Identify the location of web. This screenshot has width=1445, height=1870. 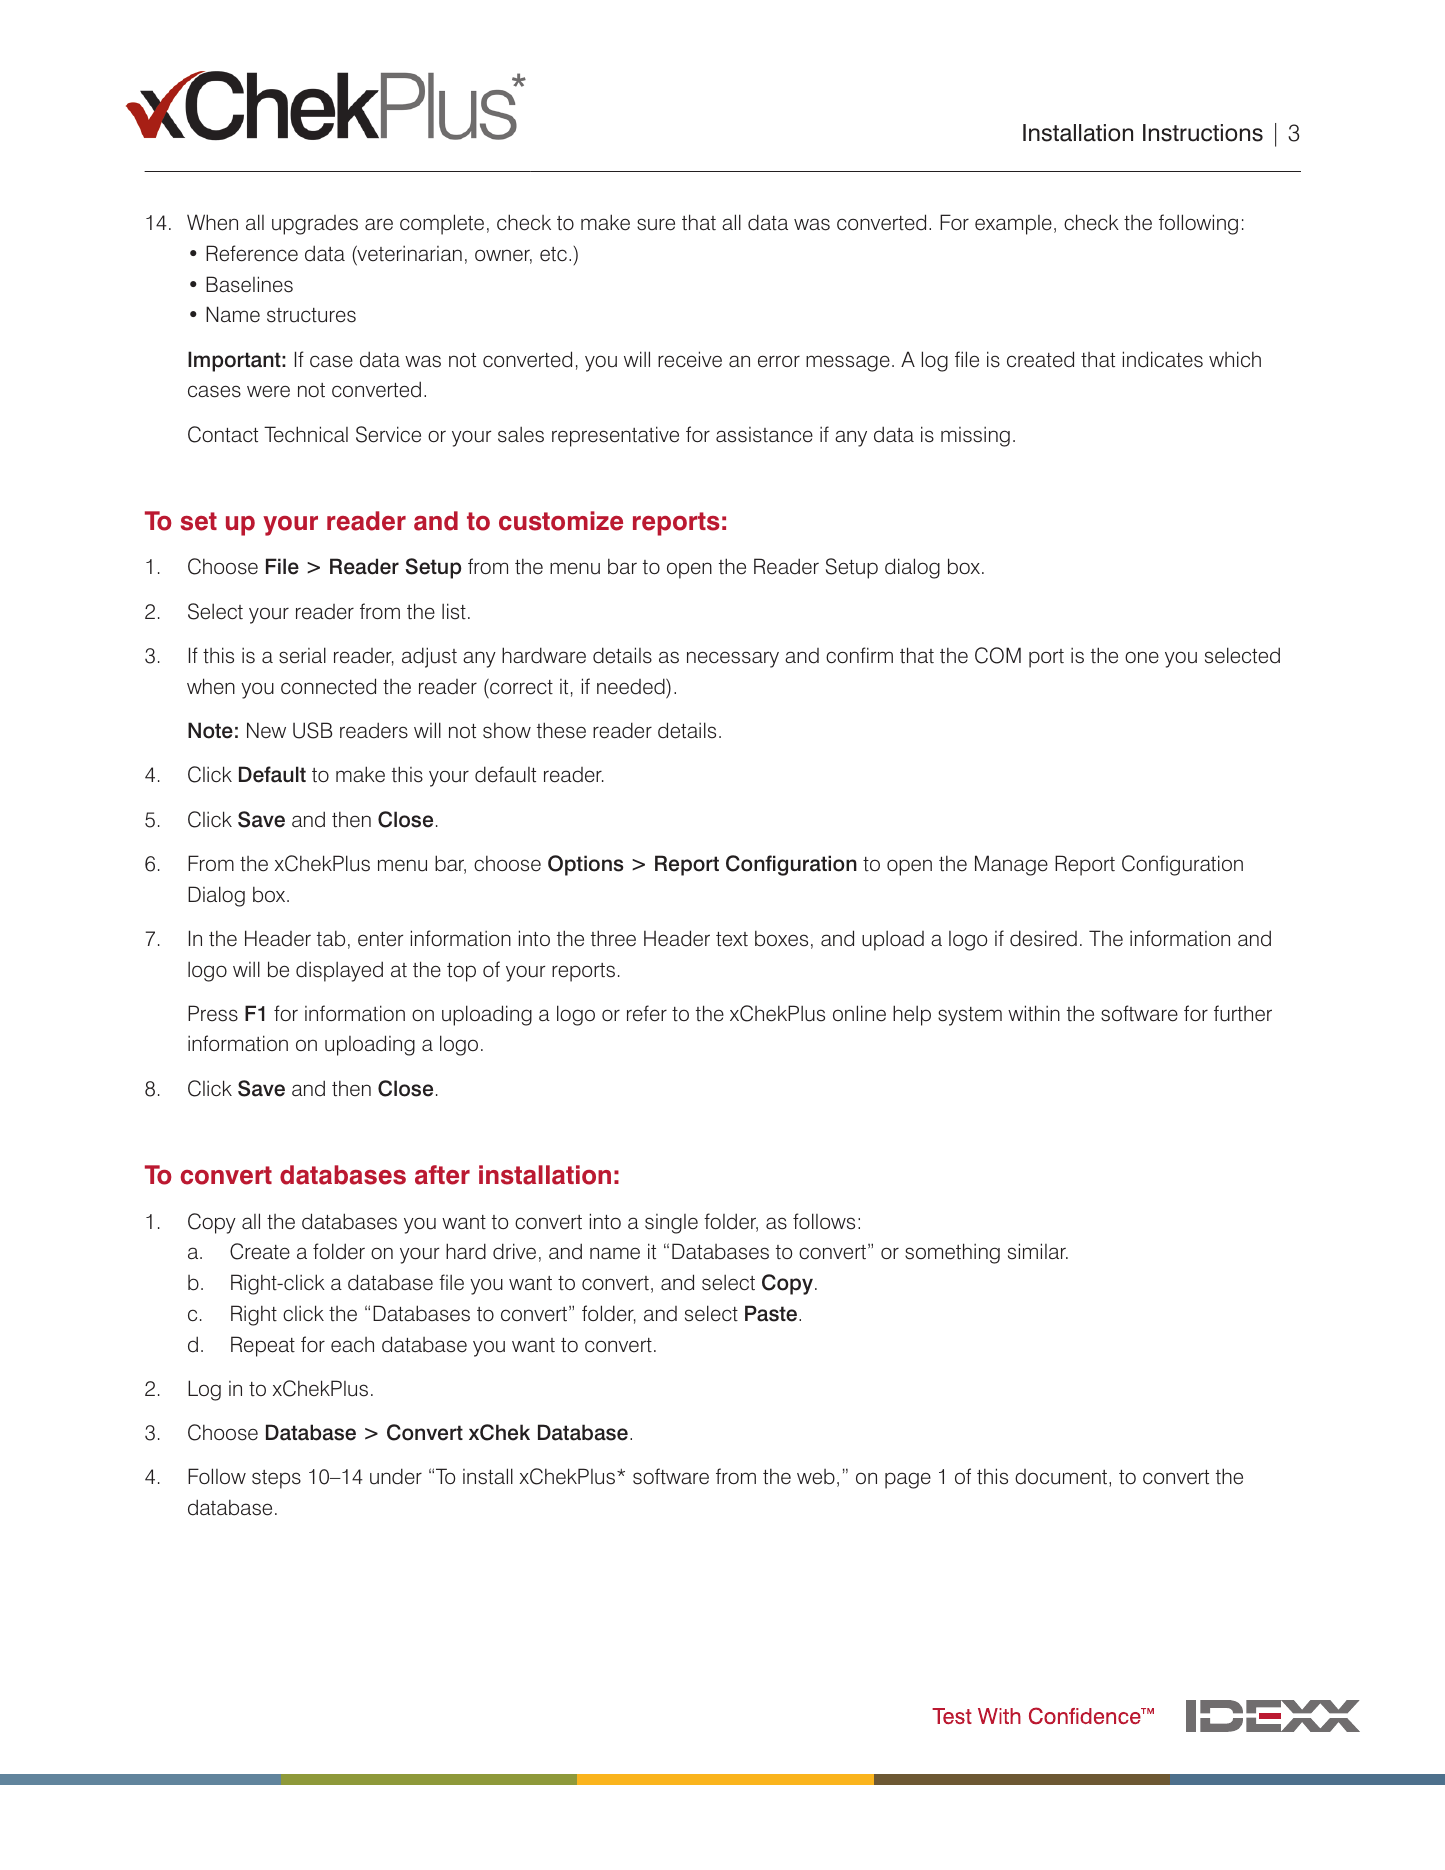
(816, 1477).
